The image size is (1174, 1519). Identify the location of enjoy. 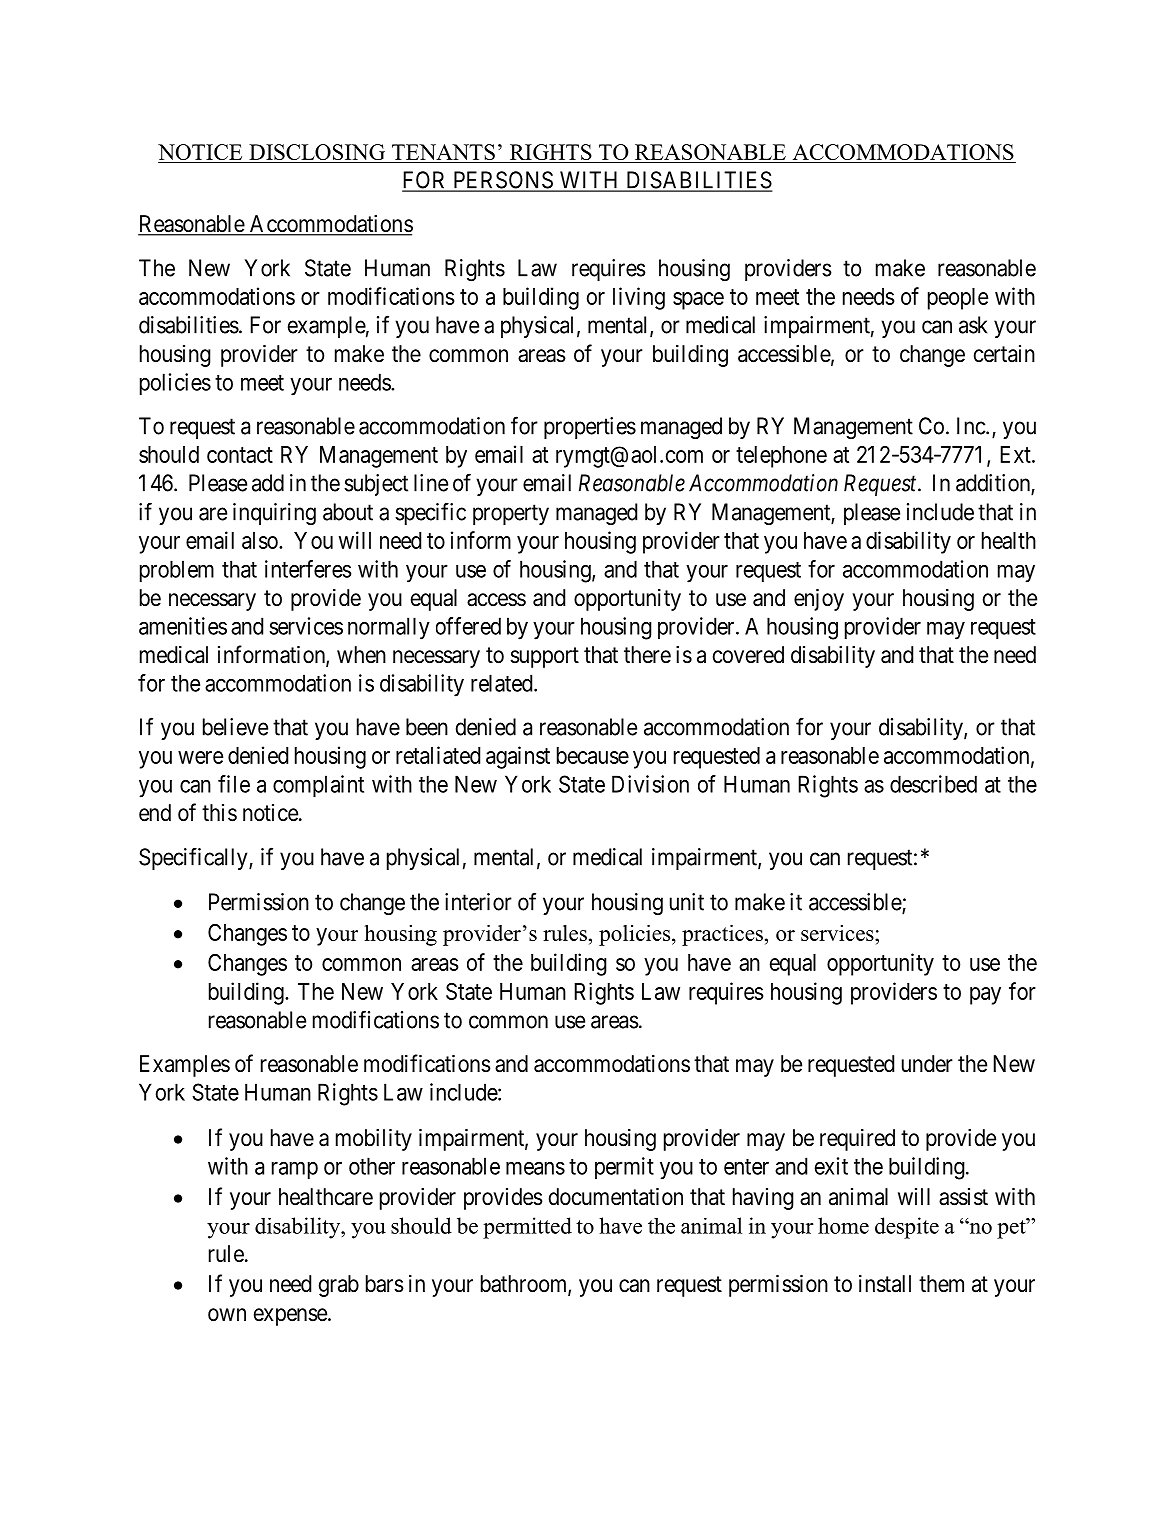
(819, 600).
